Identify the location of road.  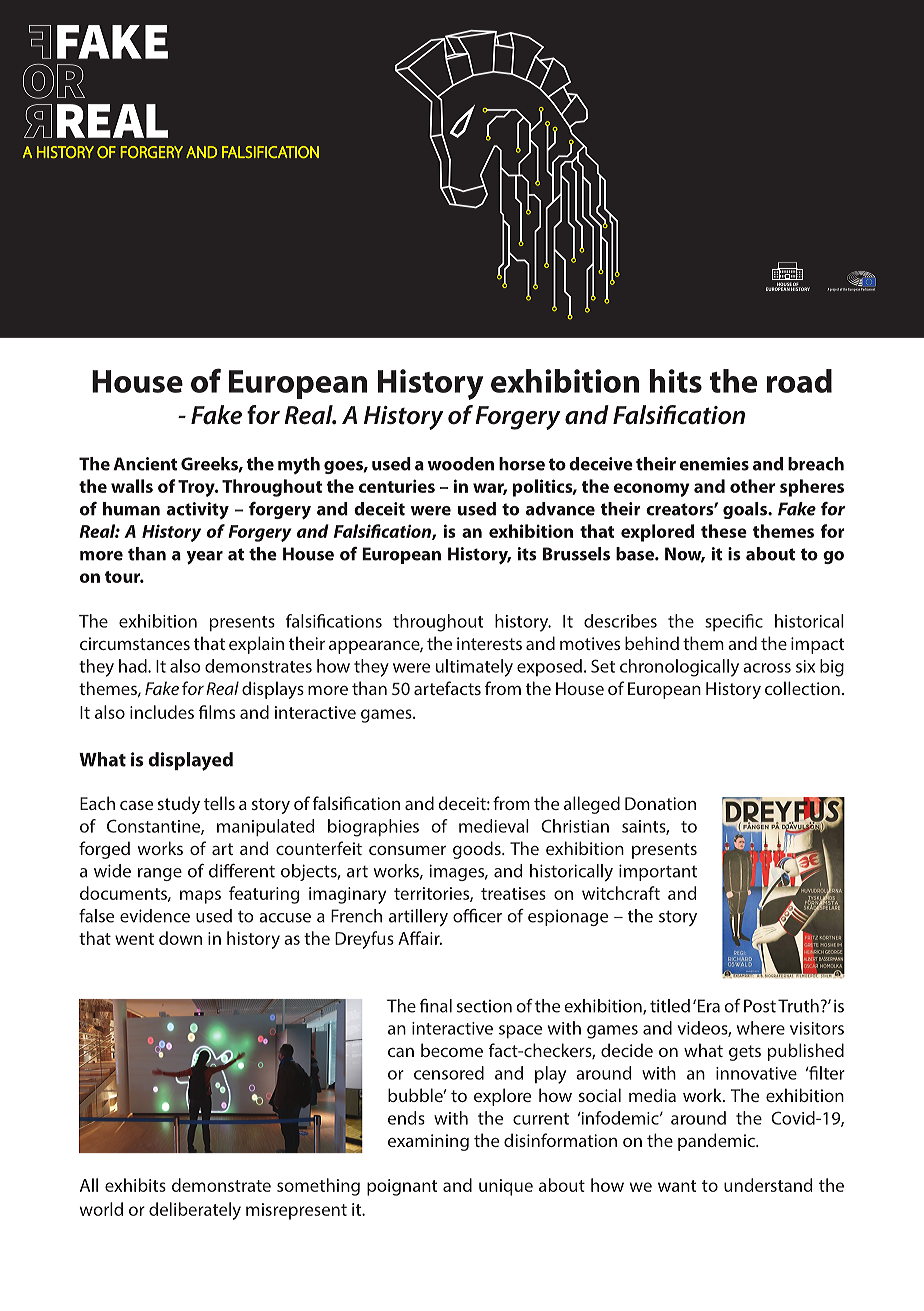
(799, 381).
